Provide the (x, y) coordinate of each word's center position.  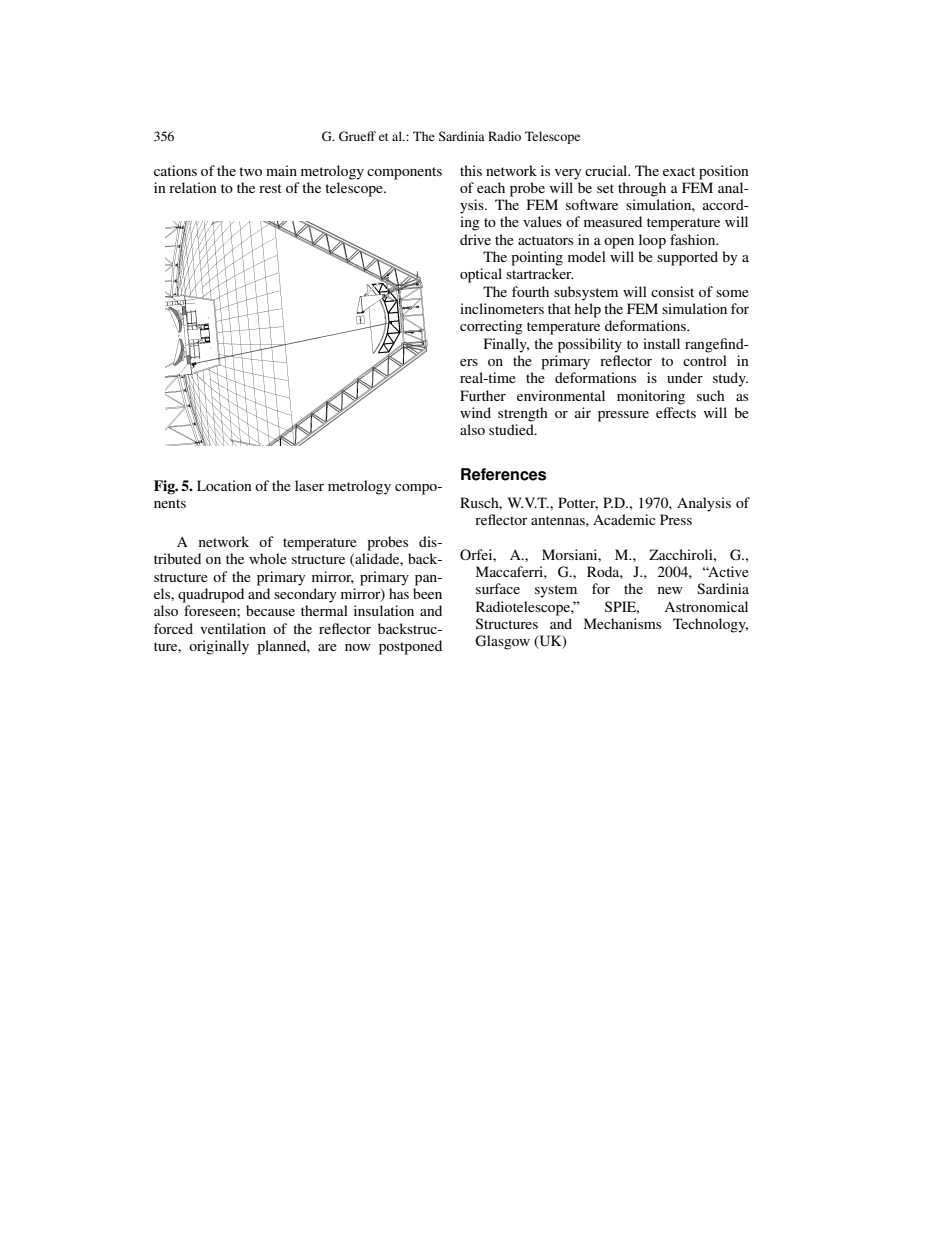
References (503, 474)
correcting (491, 327)
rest (270, 188)
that (559, 308)
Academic (624, 519)
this (471, 170)
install (661, 343)
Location (224, 485)
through (642, 189)
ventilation (233, 628)
